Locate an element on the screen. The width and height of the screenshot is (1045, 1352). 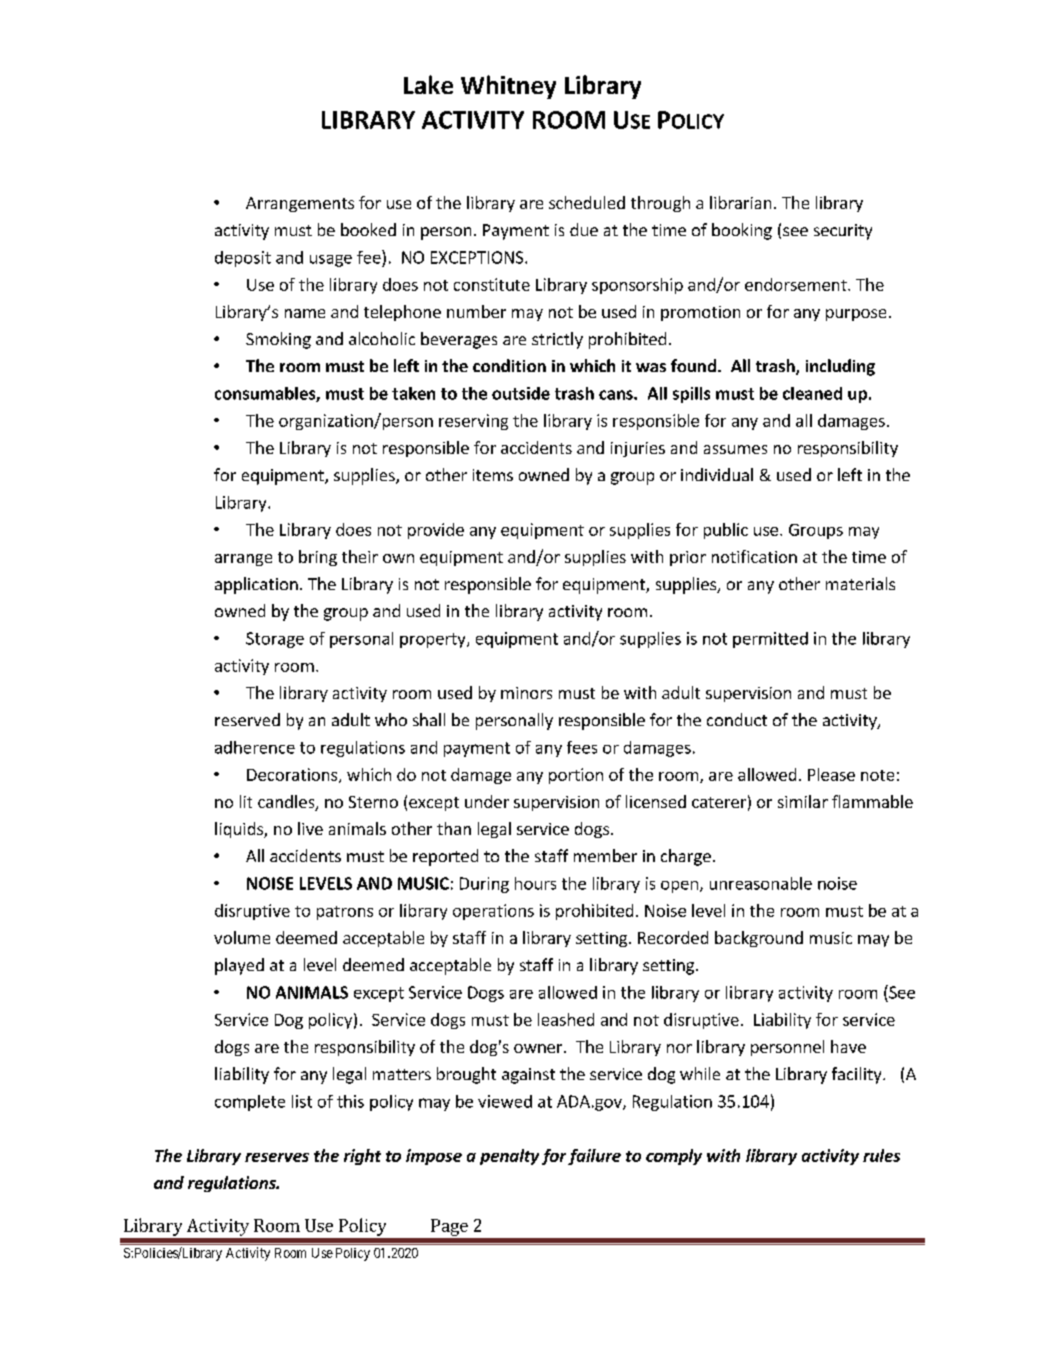
librarian is located at coordinates (740, 202).
